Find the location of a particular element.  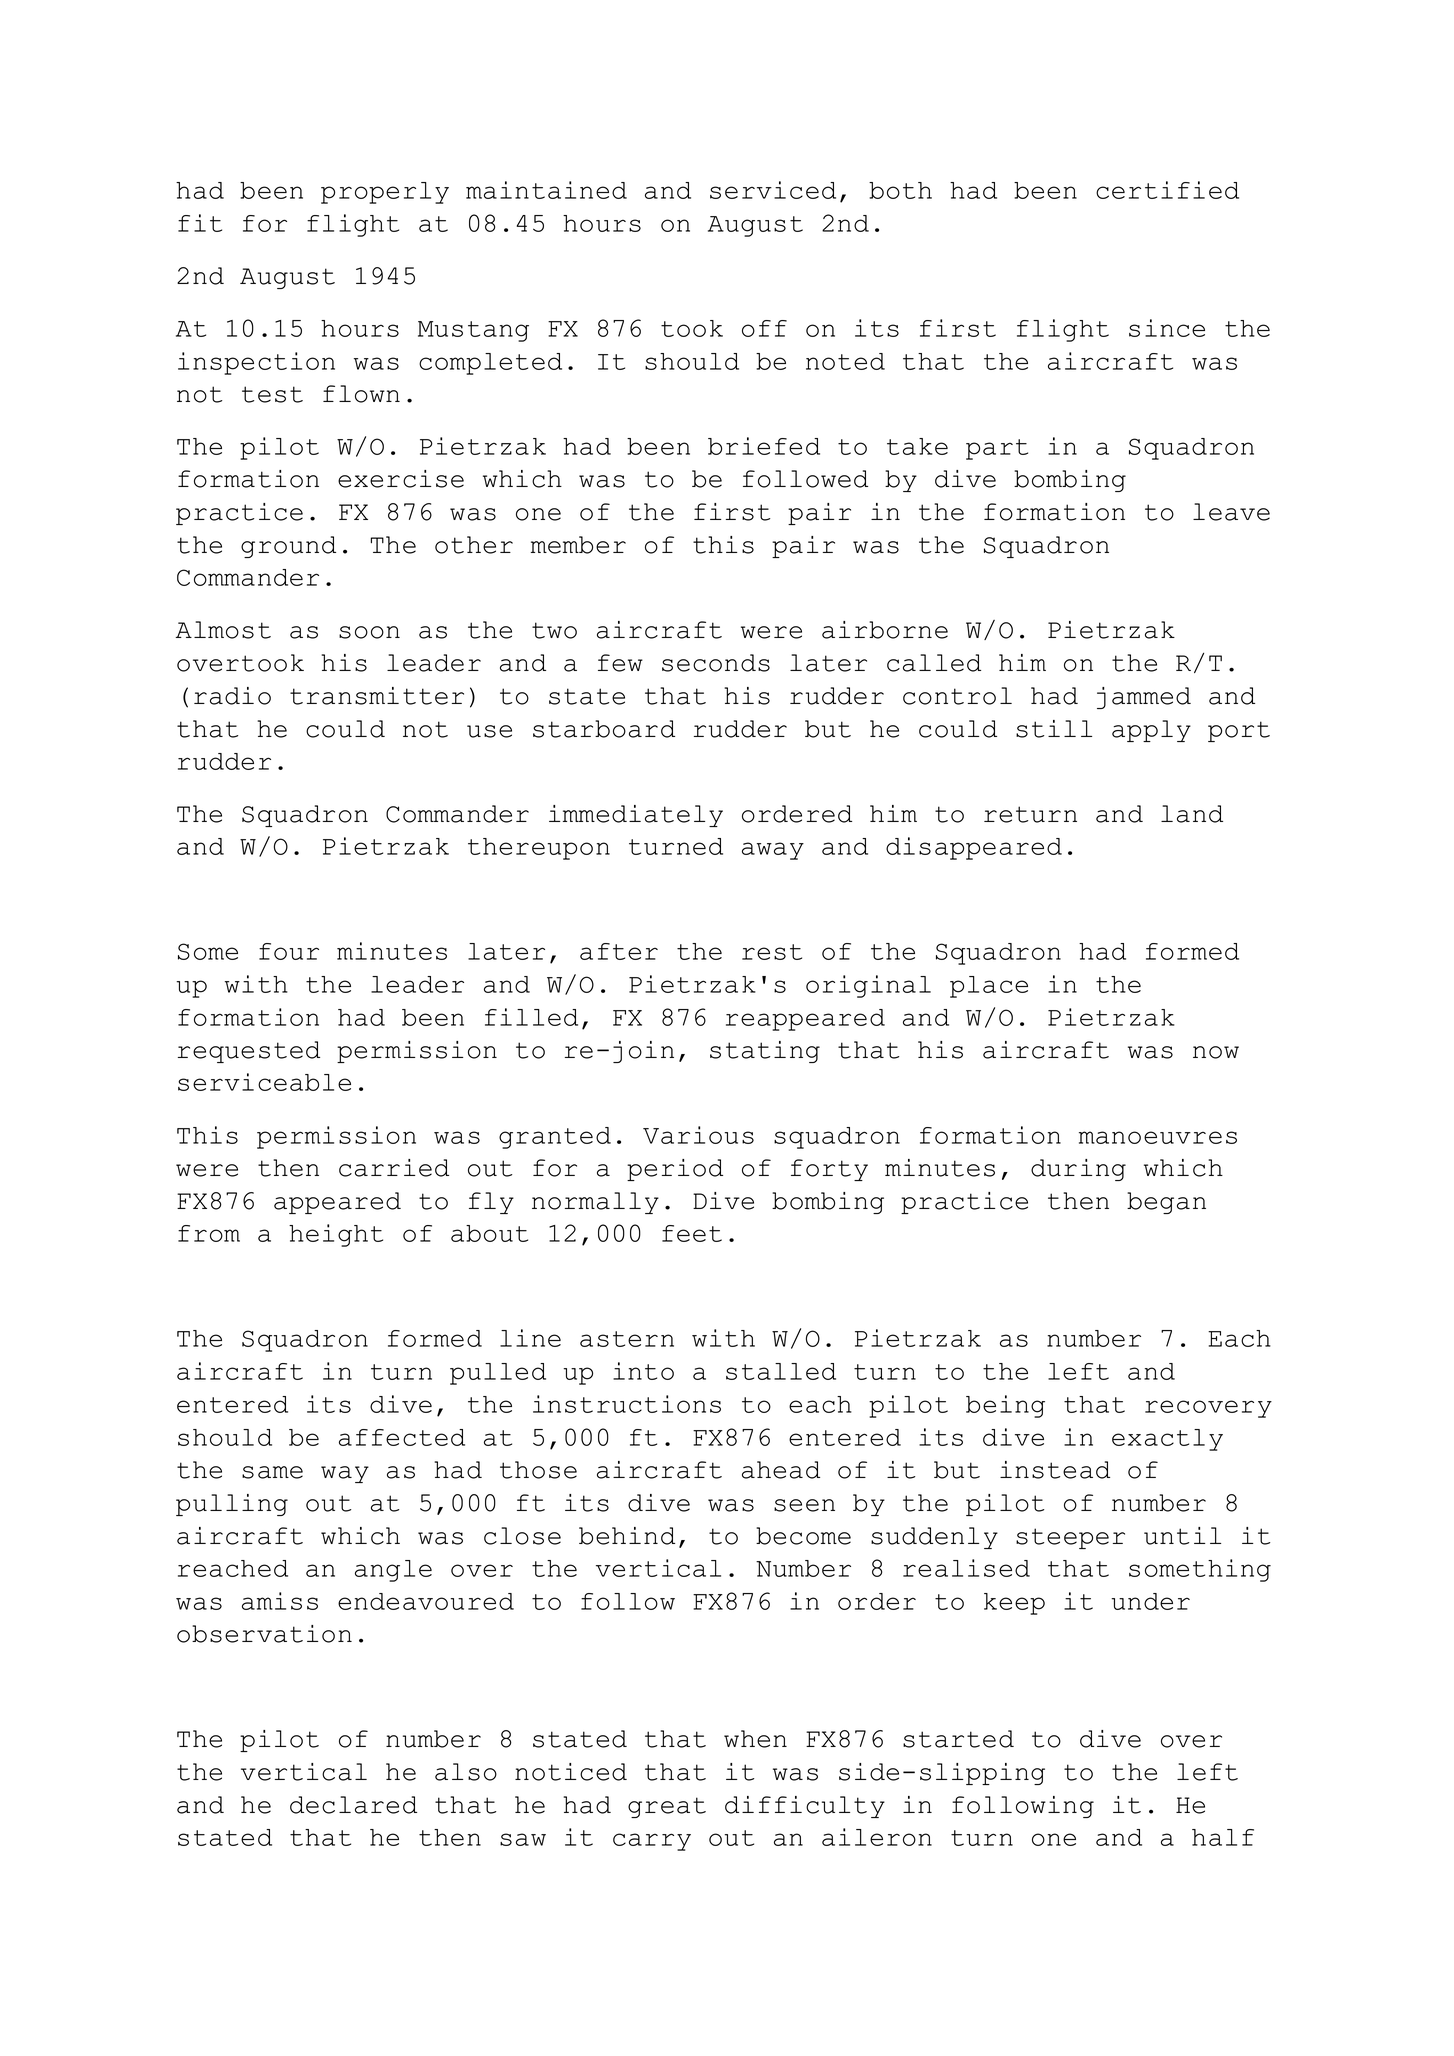

now is located at coordinates (1216, 1052).
